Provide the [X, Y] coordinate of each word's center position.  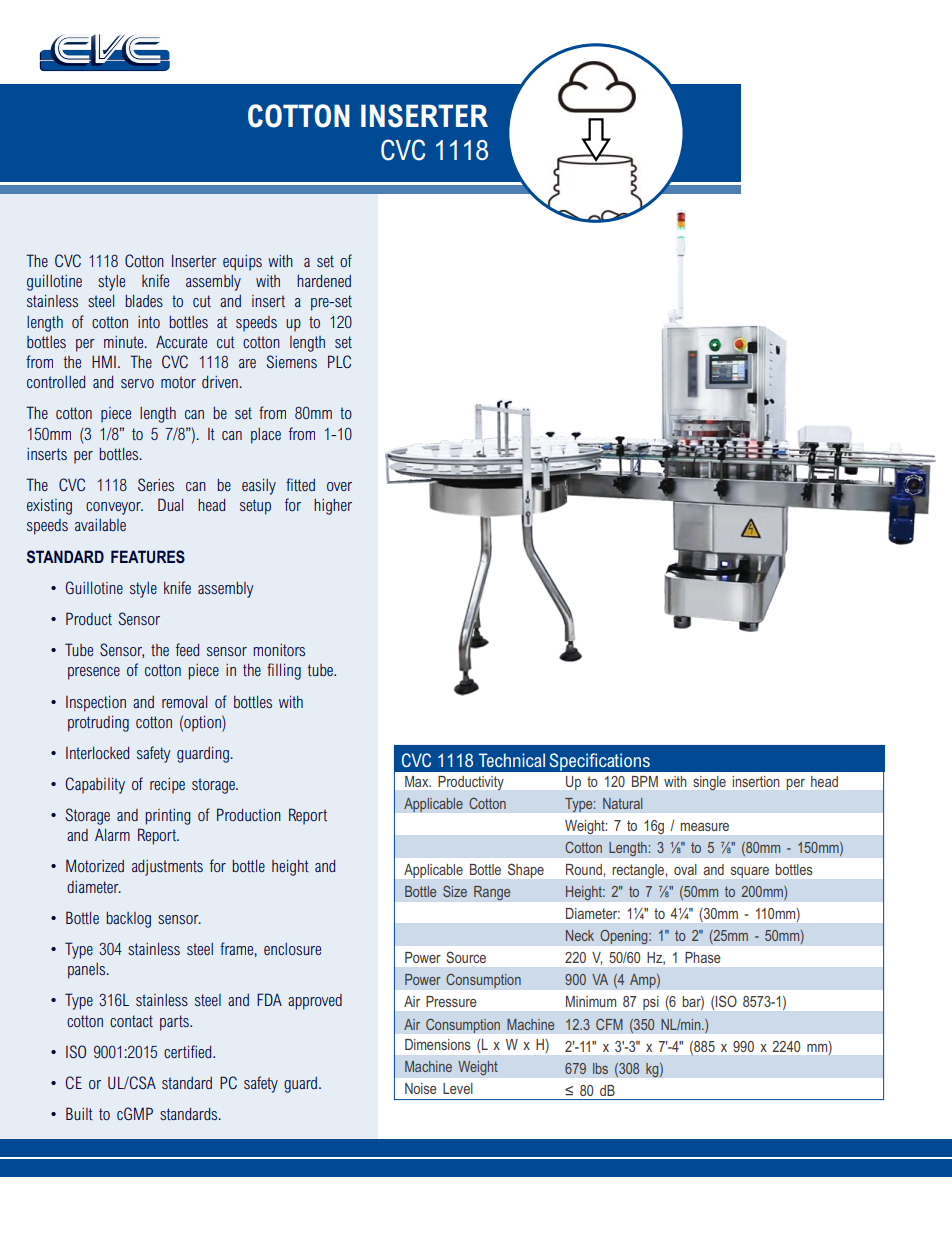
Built [79, 1113]
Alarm [112, 835]
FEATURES [148, 556]
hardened [324, 281]
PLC [339, 361]
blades [144, 301]
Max [418, 781]
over [339, 486]
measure [704, 827]
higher [333, 507]
